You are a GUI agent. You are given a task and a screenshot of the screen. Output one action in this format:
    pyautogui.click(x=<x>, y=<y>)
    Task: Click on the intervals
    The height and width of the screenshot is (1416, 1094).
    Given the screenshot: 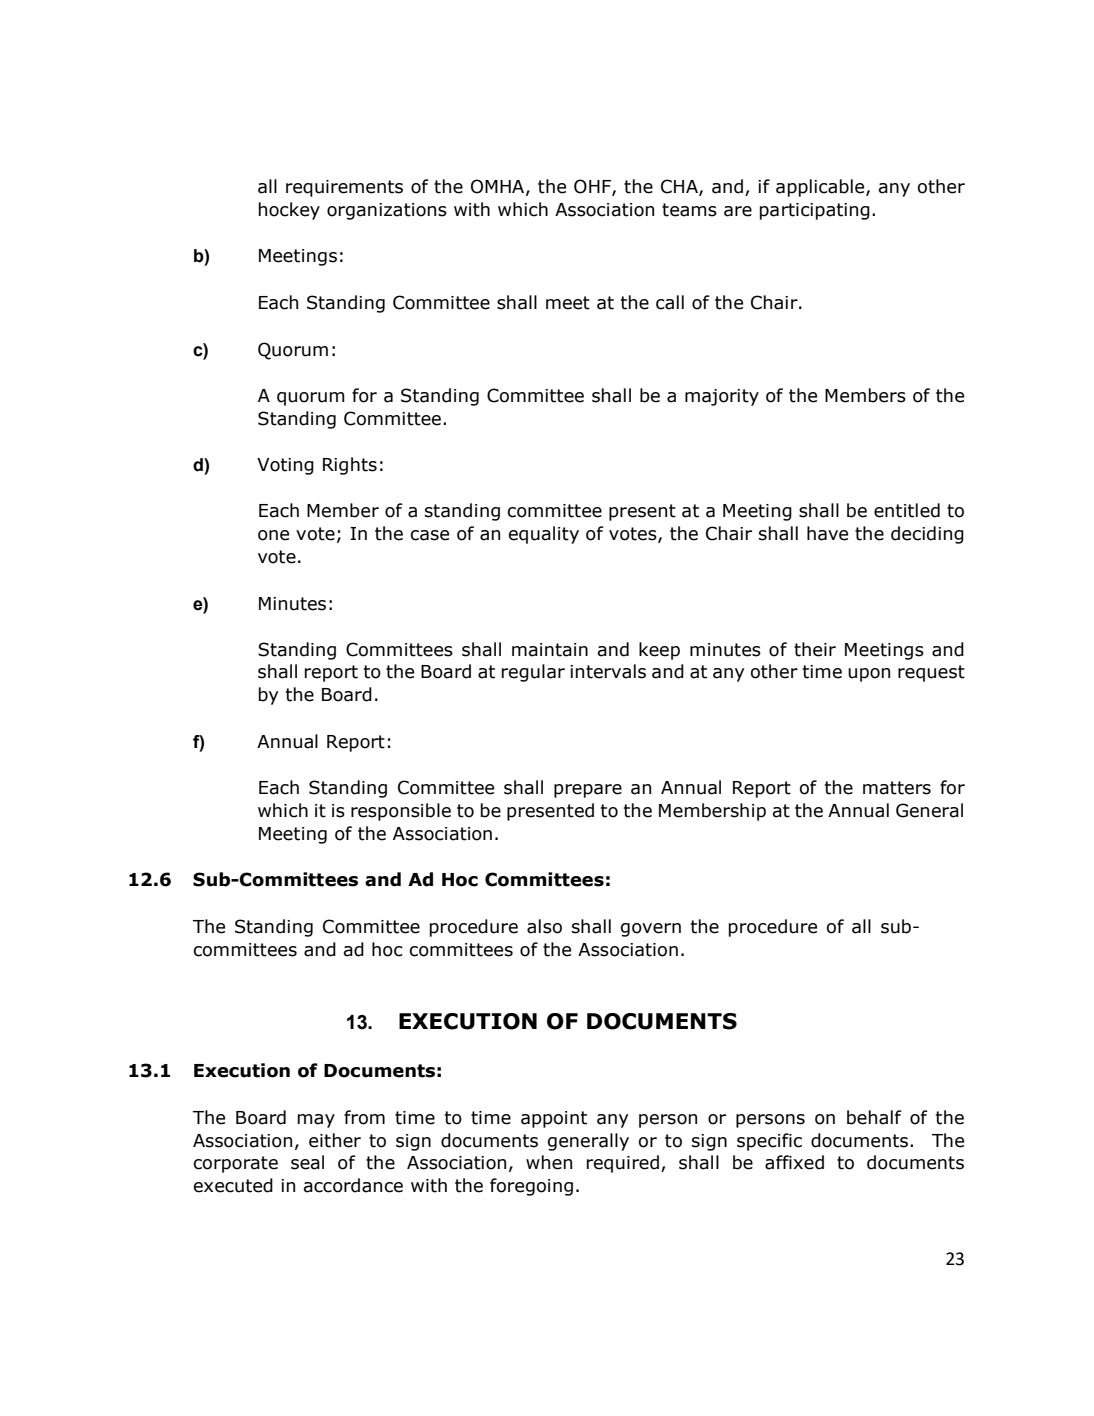 What is the action you would take?
    pyautogui.click(x=608, y=671)
